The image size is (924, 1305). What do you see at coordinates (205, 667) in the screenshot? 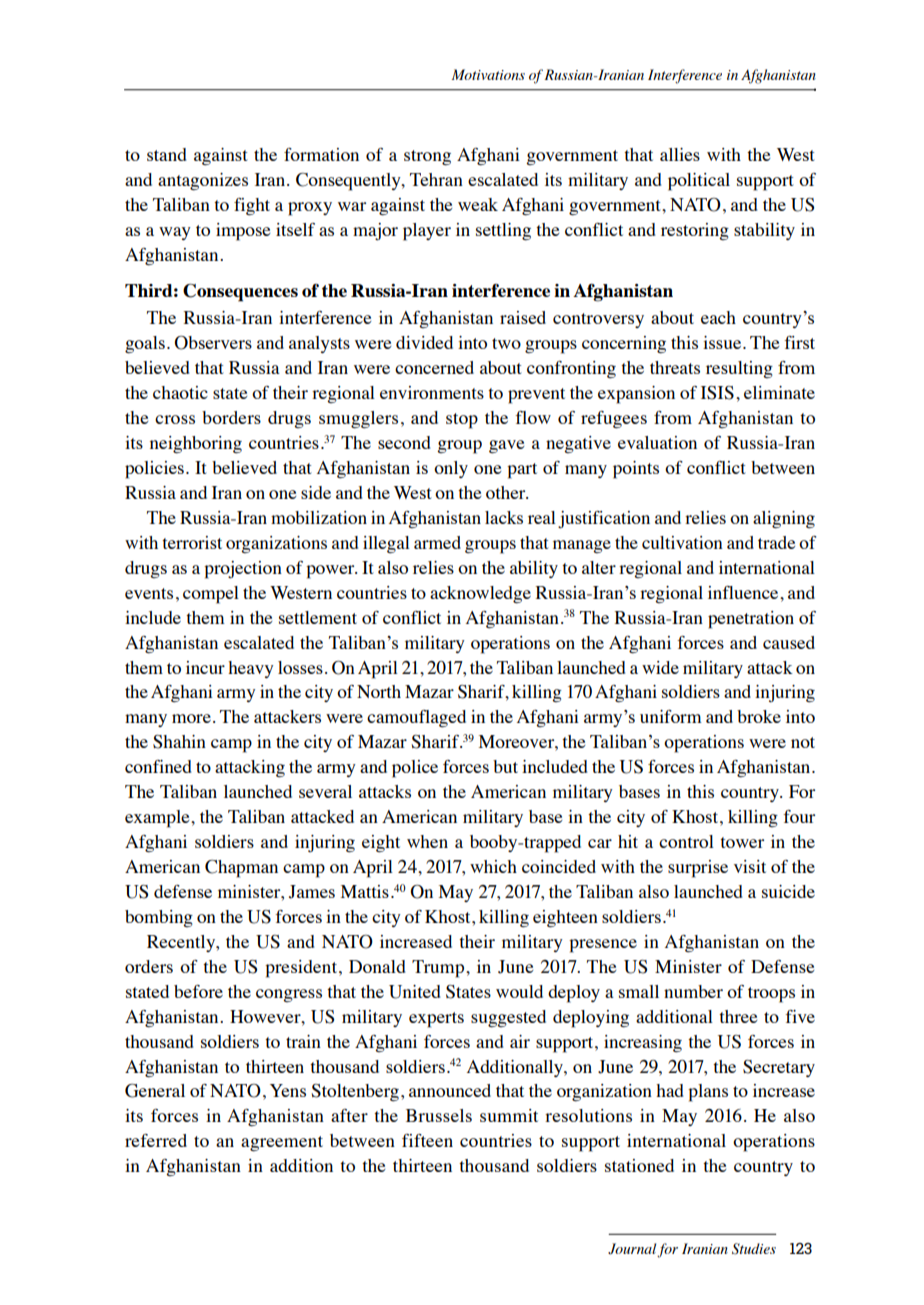
I see `incur` at bounding box center [205, 667].
